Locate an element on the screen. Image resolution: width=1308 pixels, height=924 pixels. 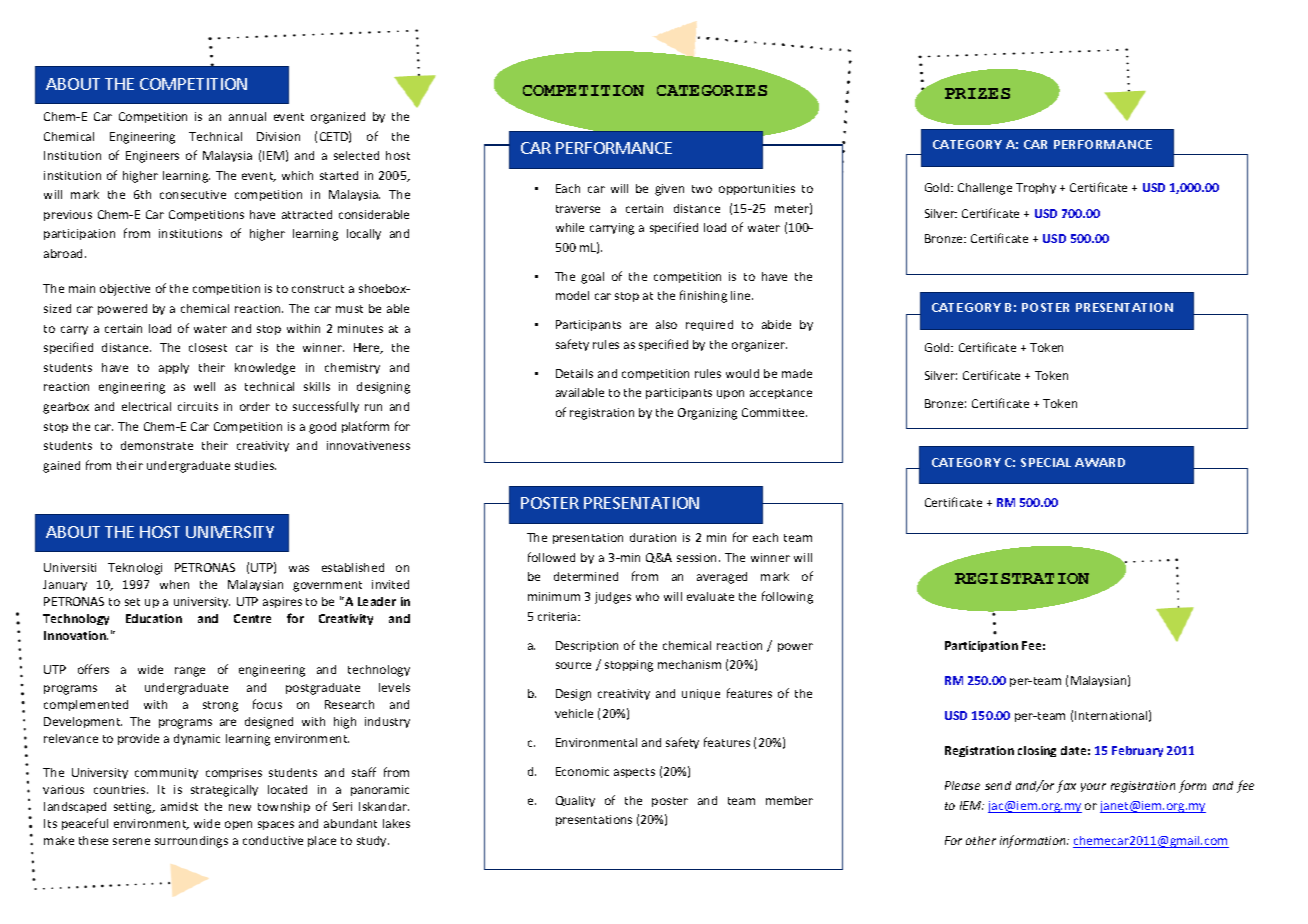
PRIZES is located at coordinates (977, 93).
